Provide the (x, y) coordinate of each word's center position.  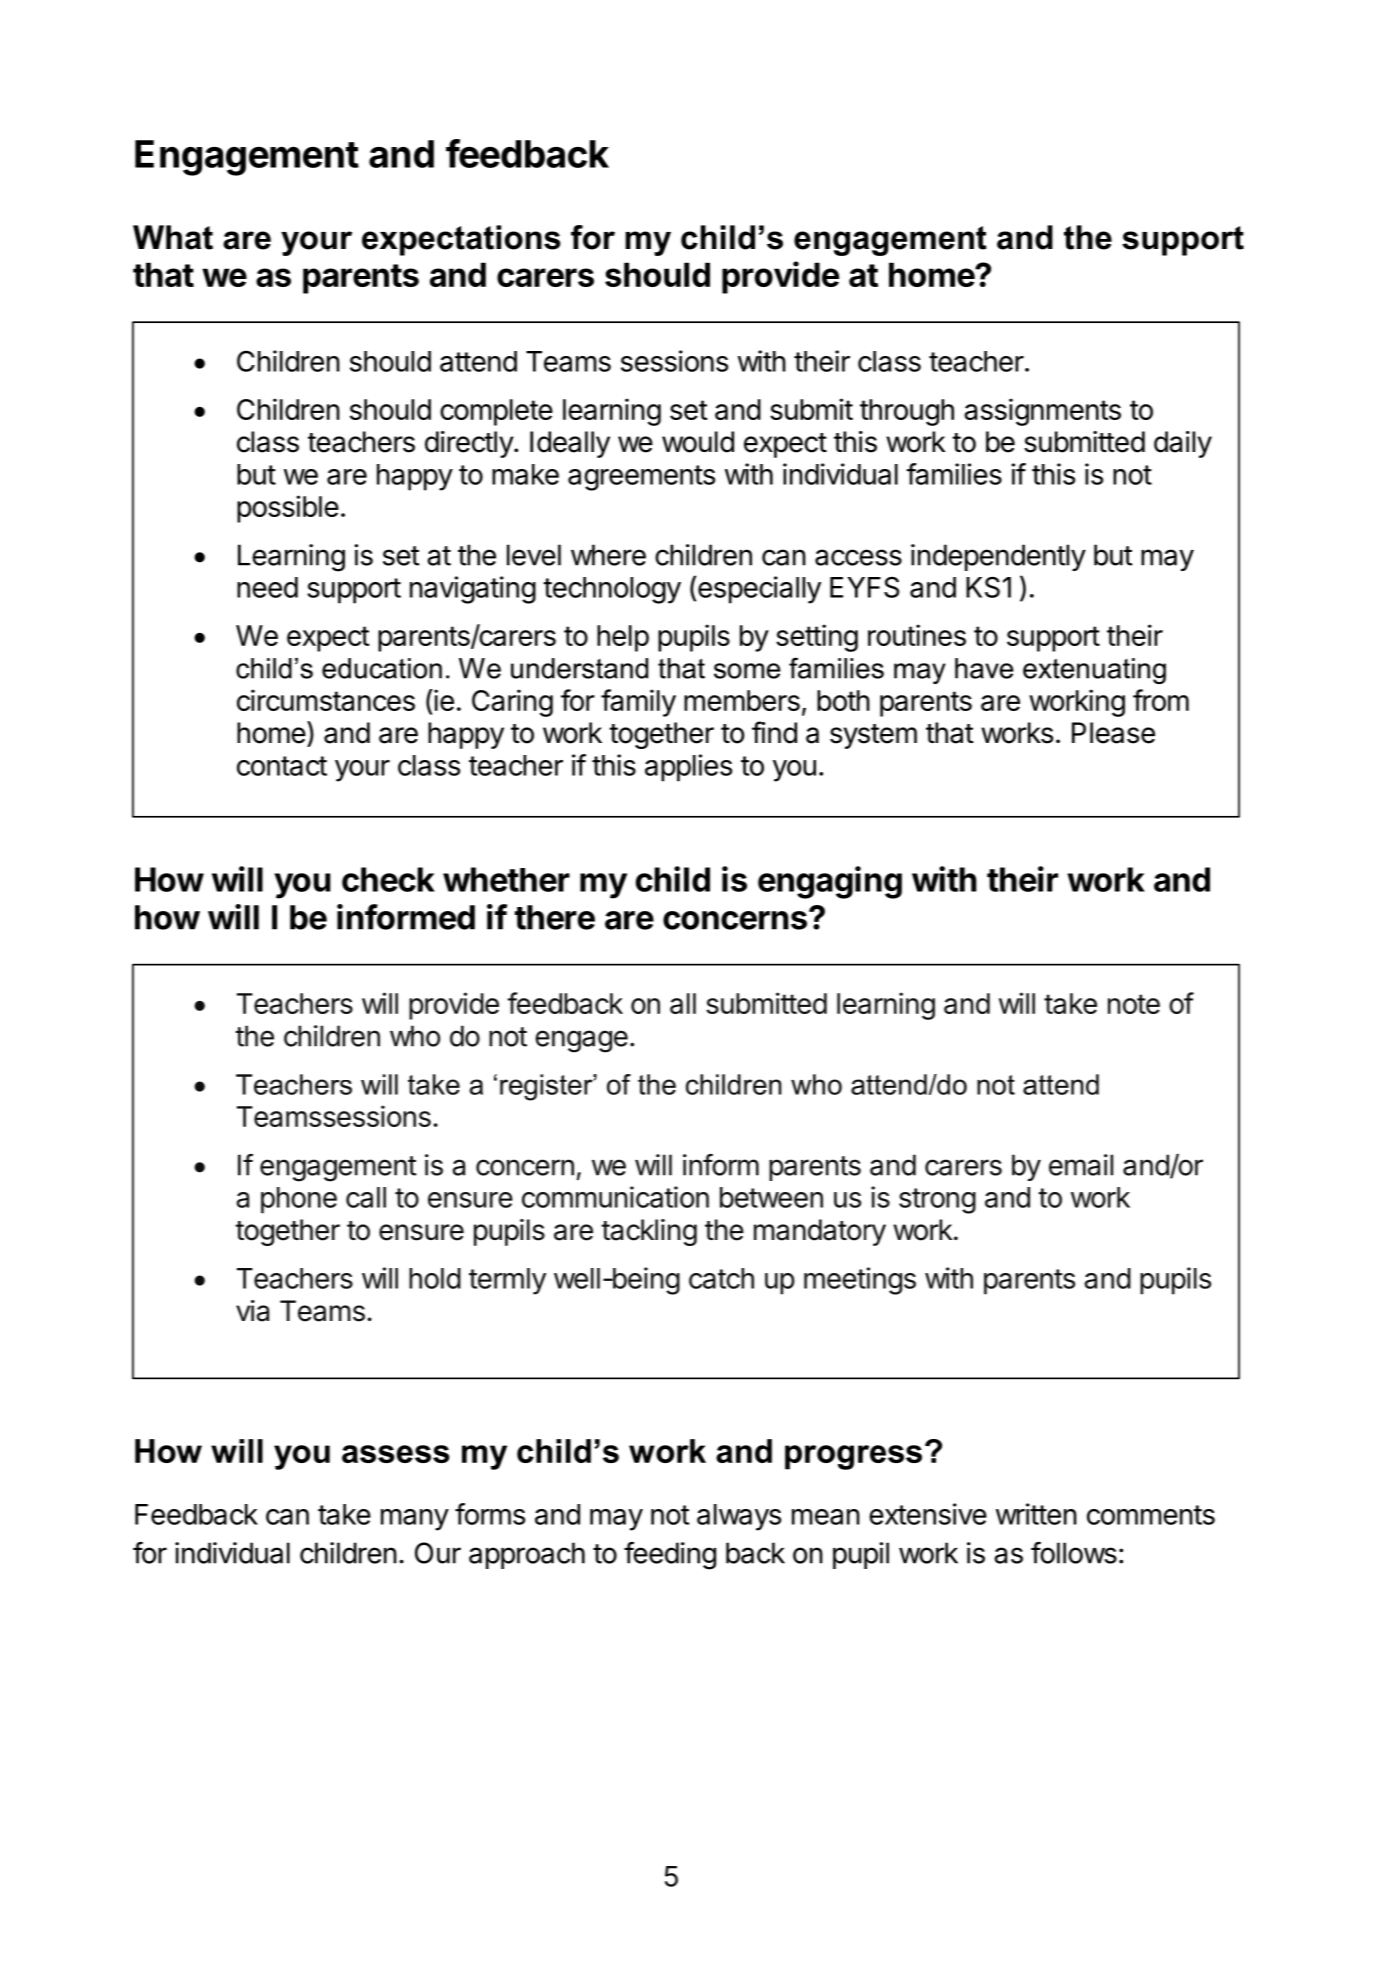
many (415, 1520)
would (698, 442)
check (388, 879)
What (173, 237)
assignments (1042, 412)
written (1036, 1514)
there (555, 917)
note (1134, 1004)
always (739, 1517)
